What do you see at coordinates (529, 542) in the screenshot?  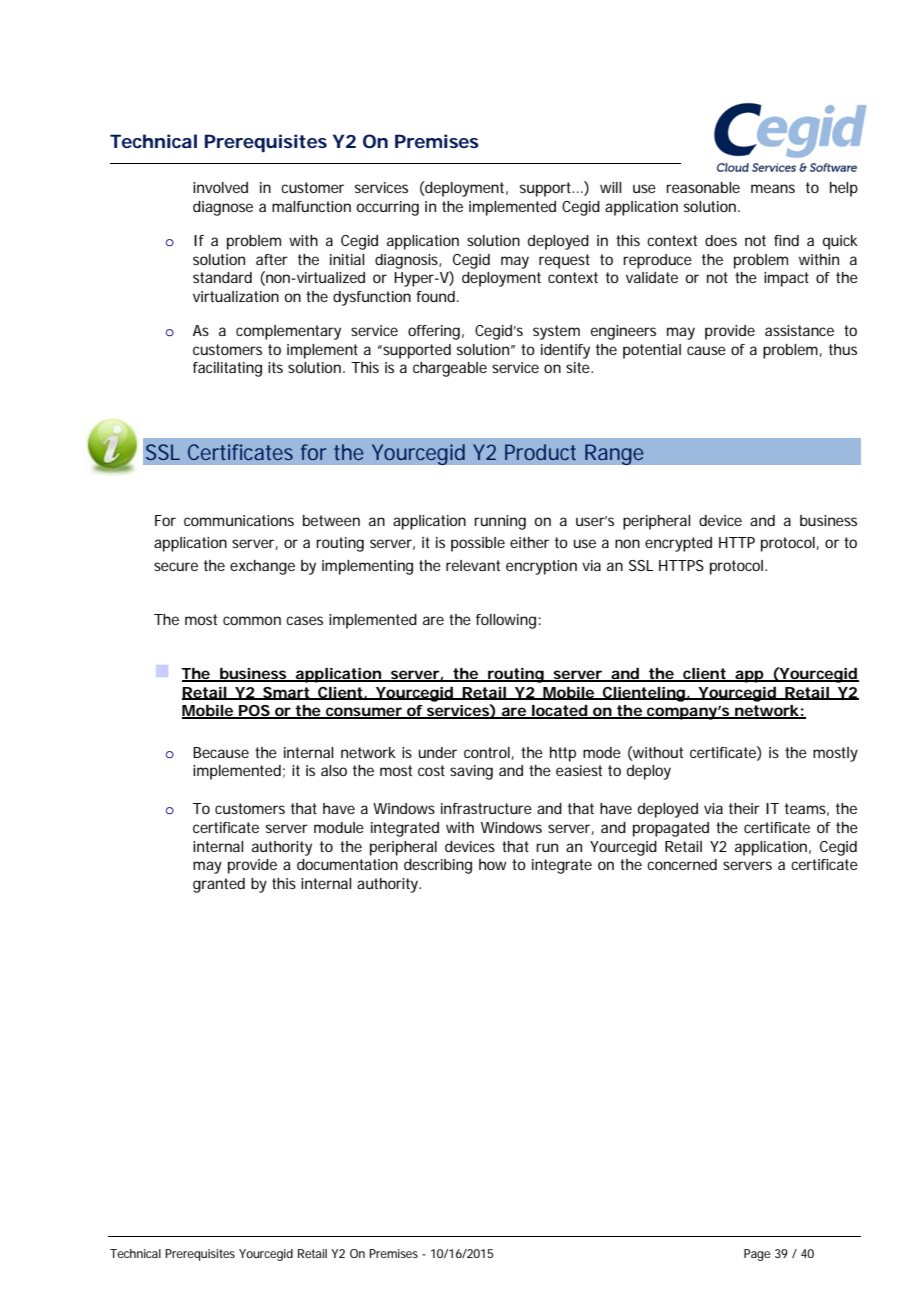 I see `either` at bounding box center [529, 542].
